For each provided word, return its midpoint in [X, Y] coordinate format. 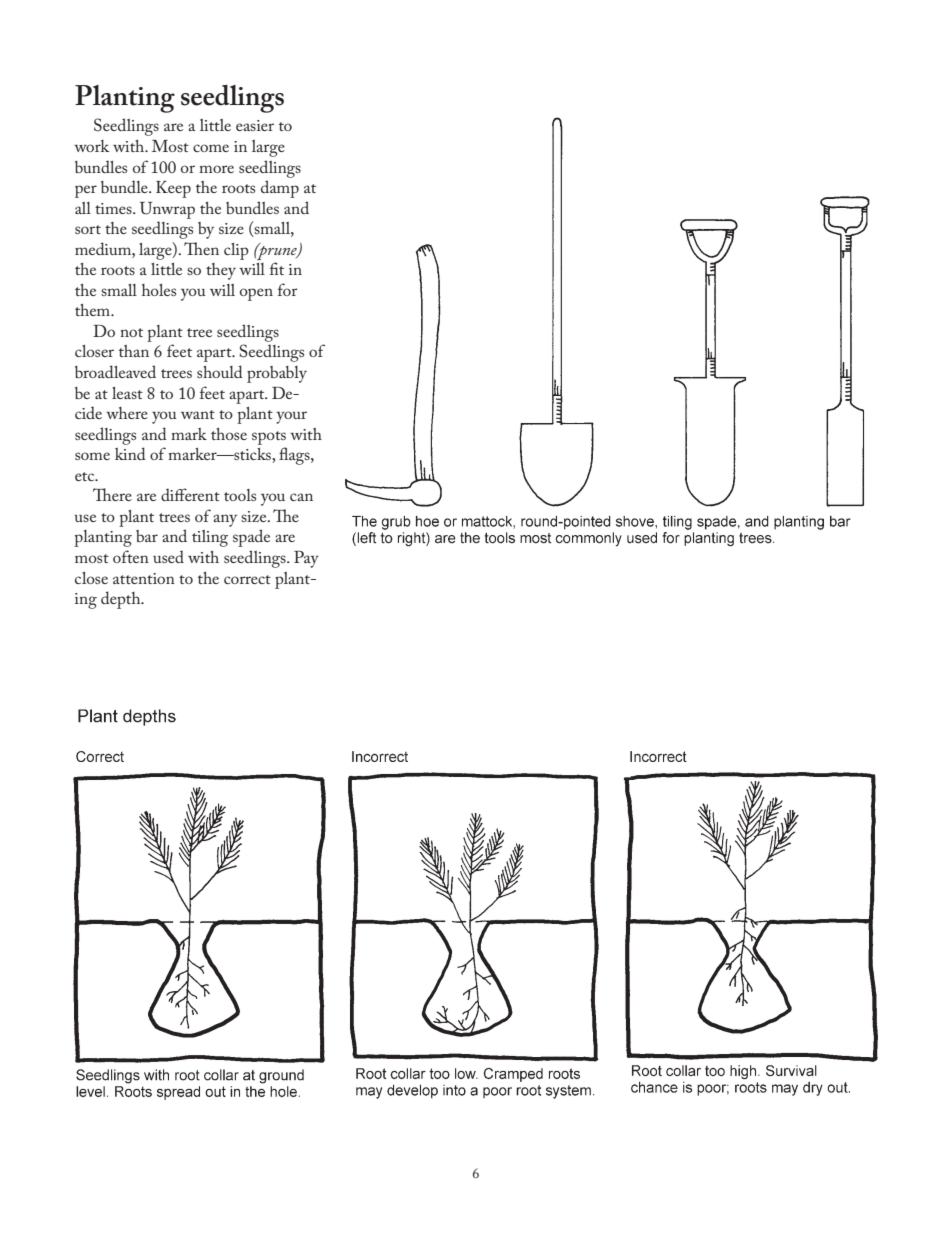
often [131, 556]
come [211, 148]
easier [255, 125]
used [168, 556]
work [91, 146]
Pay [306, 559]
